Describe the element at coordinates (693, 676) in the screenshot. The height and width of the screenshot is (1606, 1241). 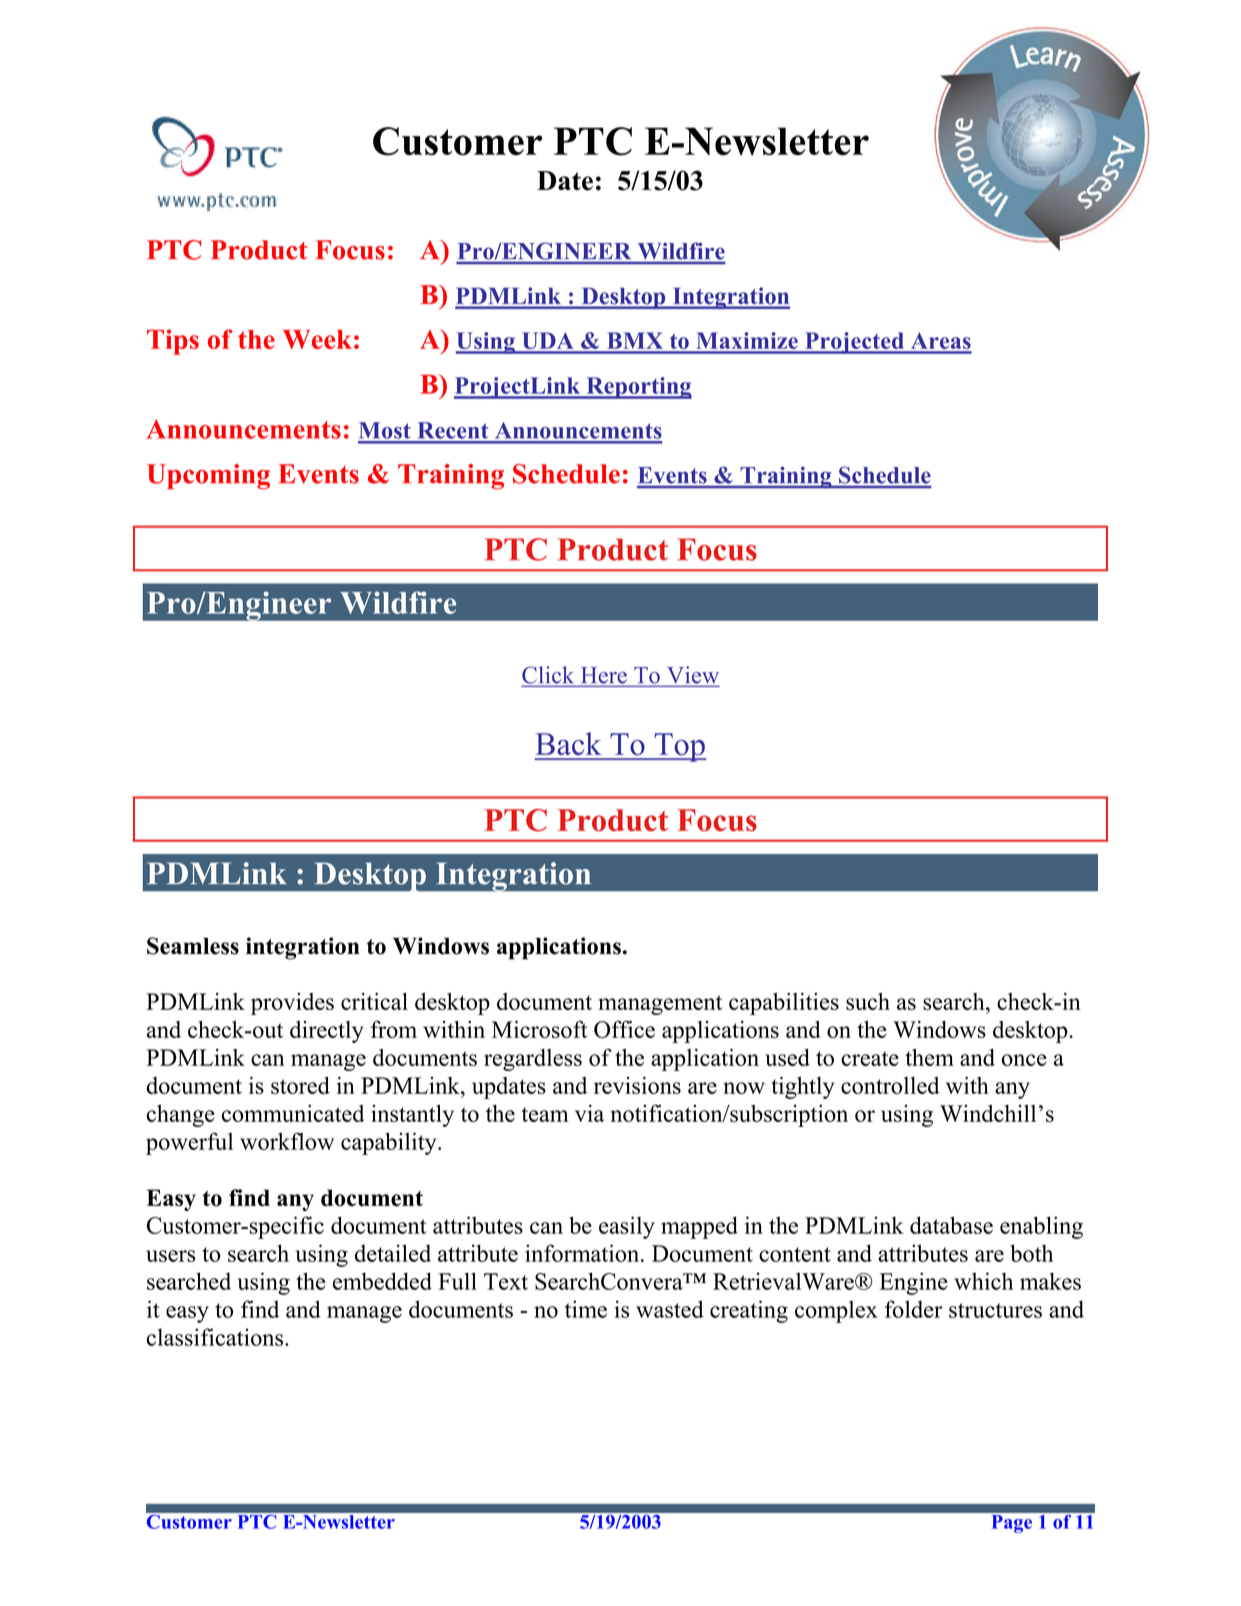
I see `View` at that location.
